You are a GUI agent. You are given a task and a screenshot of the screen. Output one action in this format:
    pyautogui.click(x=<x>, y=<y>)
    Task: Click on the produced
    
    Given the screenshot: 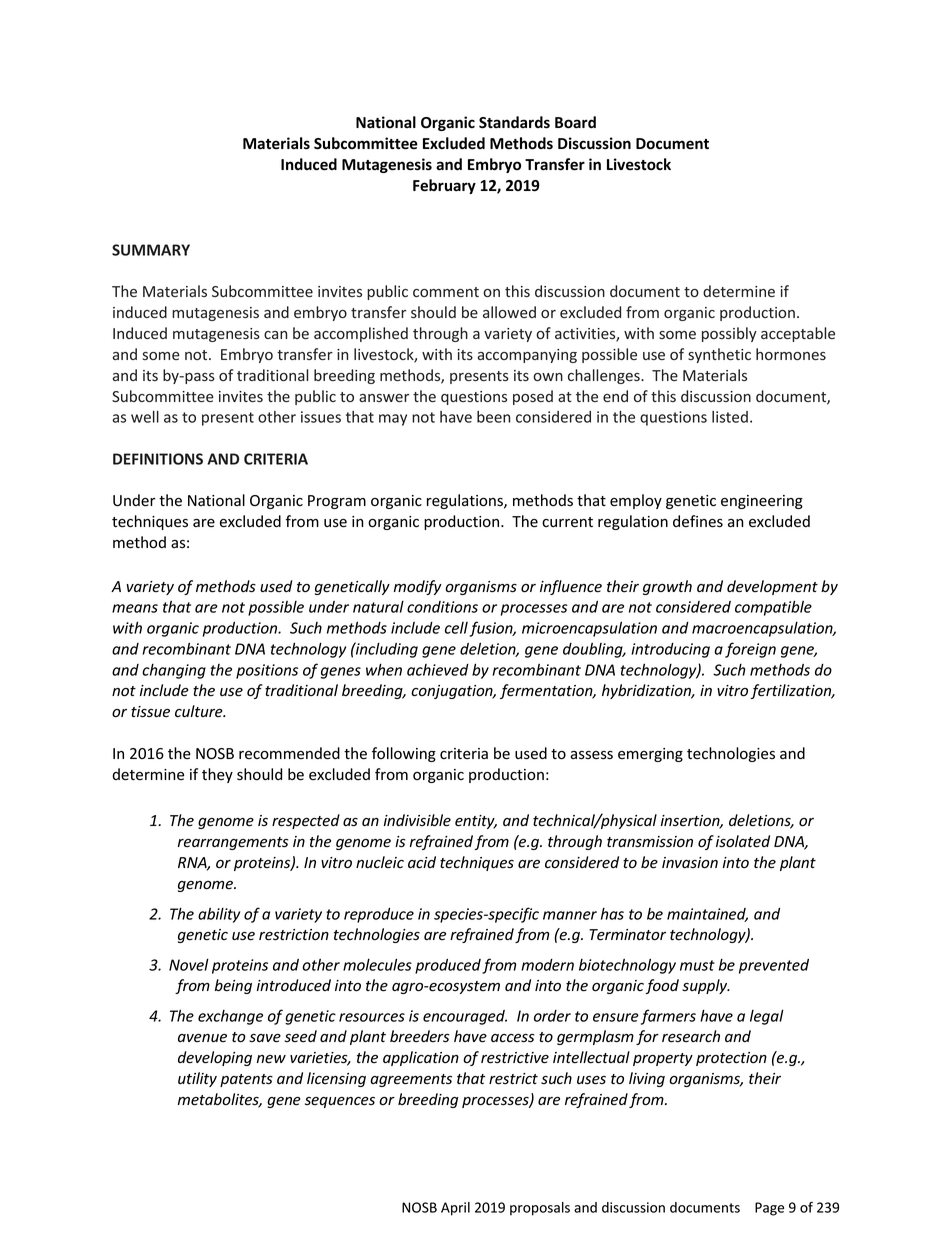 What is the action you would take?
    pyautogui.click(x=448, y=966)
